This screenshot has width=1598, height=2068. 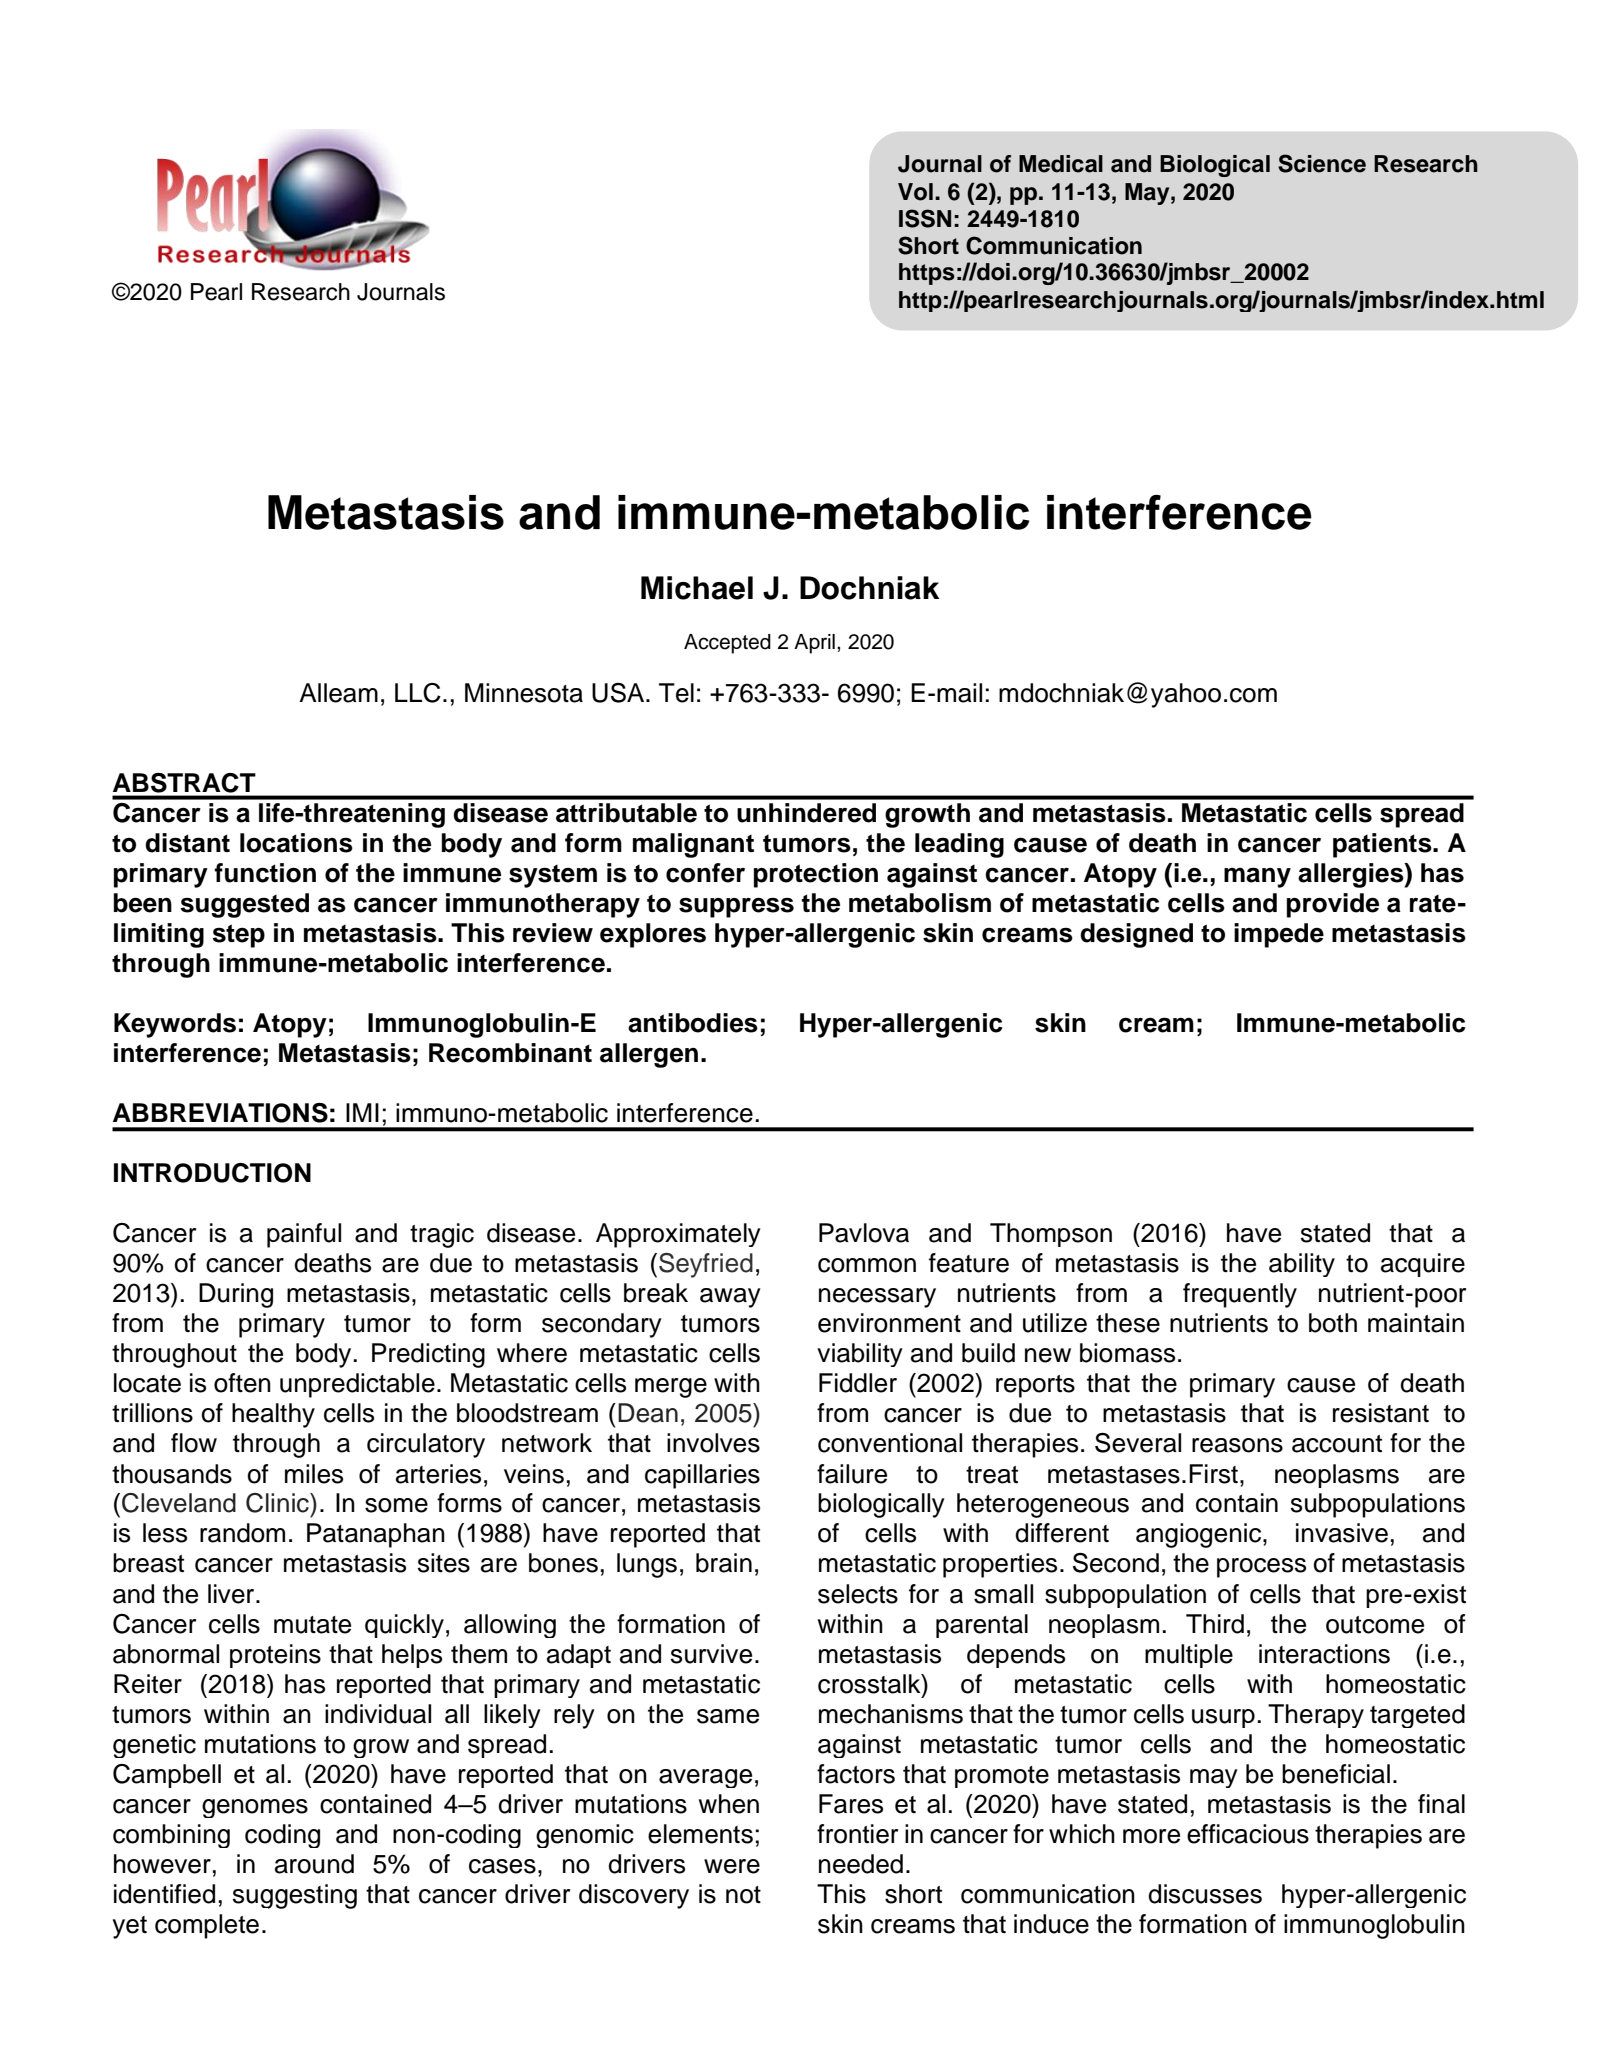 What do you see at coordinates (678, 1235) in the screenshot?
I see `Approximately` at bounding box center [678, 1235].
